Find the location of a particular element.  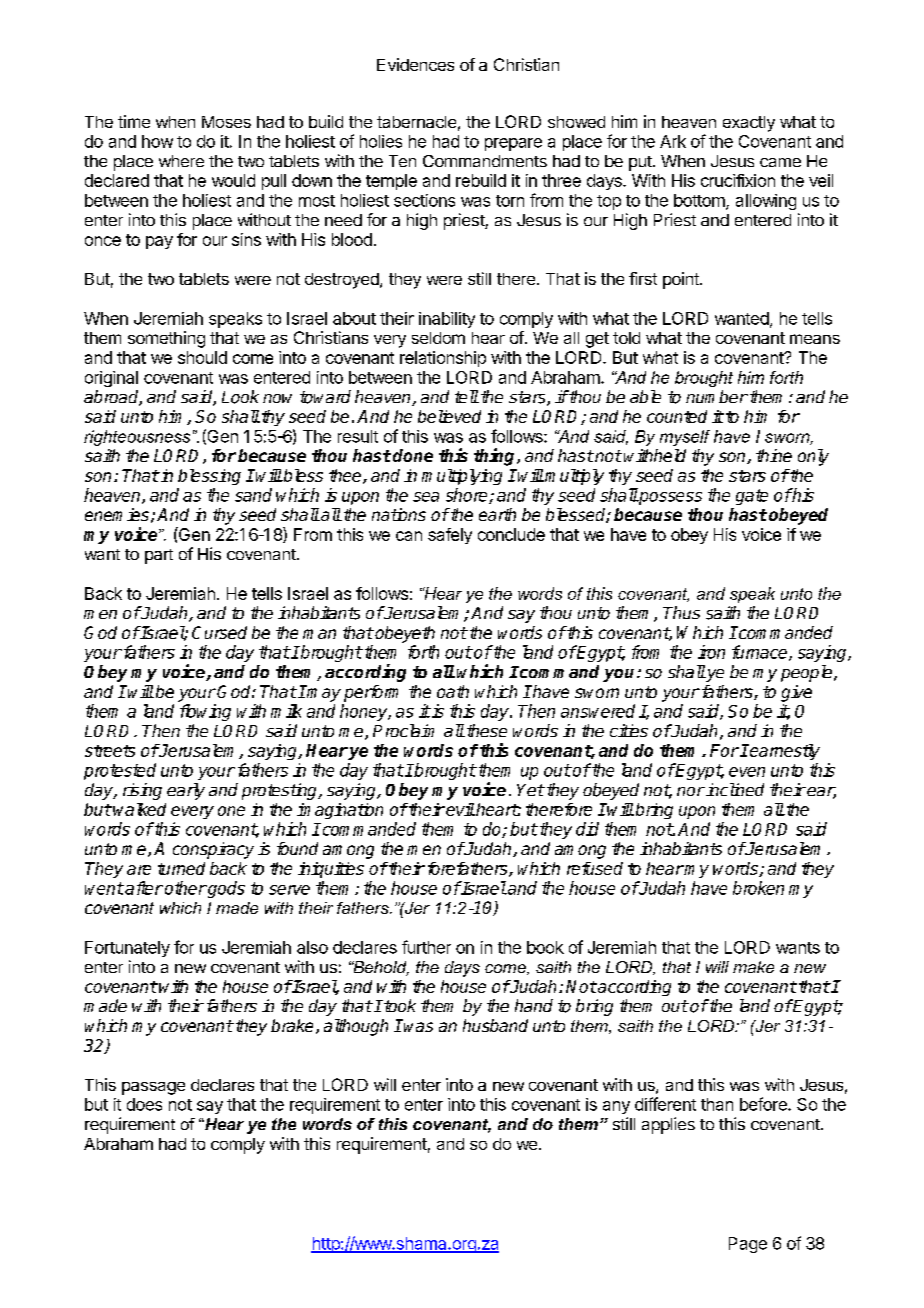

relationship is located at coordinates (443, 359).
